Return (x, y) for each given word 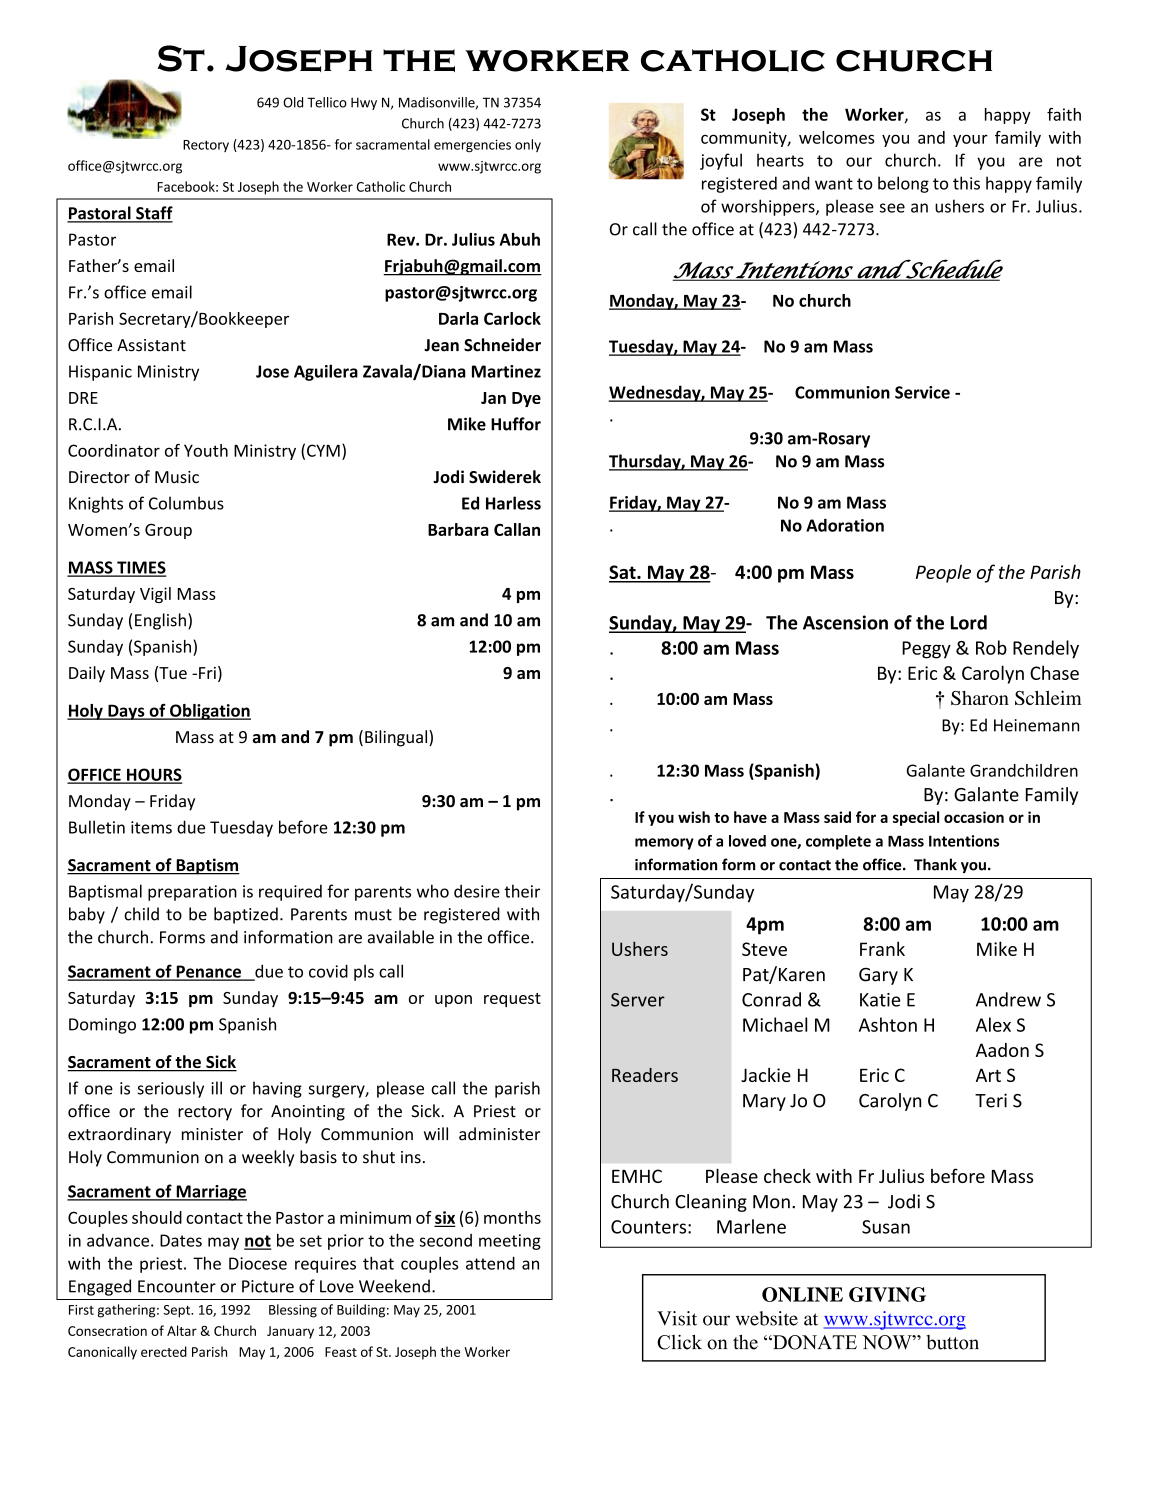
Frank (882, 948)
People (943, 573)
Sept (178, 1311)
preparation (192, 893)
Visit (677, 1318)
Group (168, 531)
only (528, 145)
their (522, 891)
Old (293, 102)
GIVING (887, 1294)
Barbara (458, 529)
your (970, 140)
